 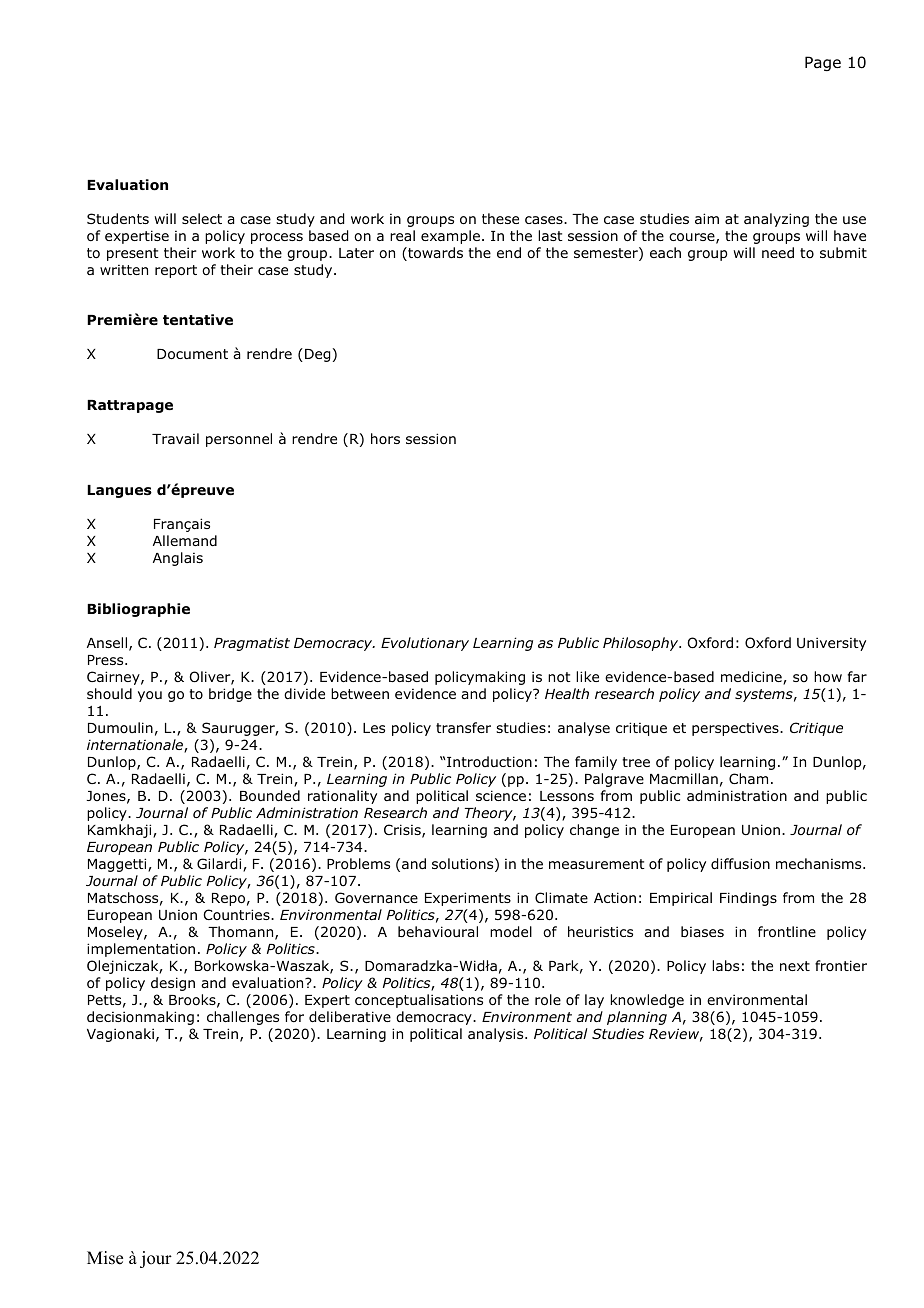 What do you see at coordinates (778, 252) in the document?
I see `need` at bounding box center [778, 252].
